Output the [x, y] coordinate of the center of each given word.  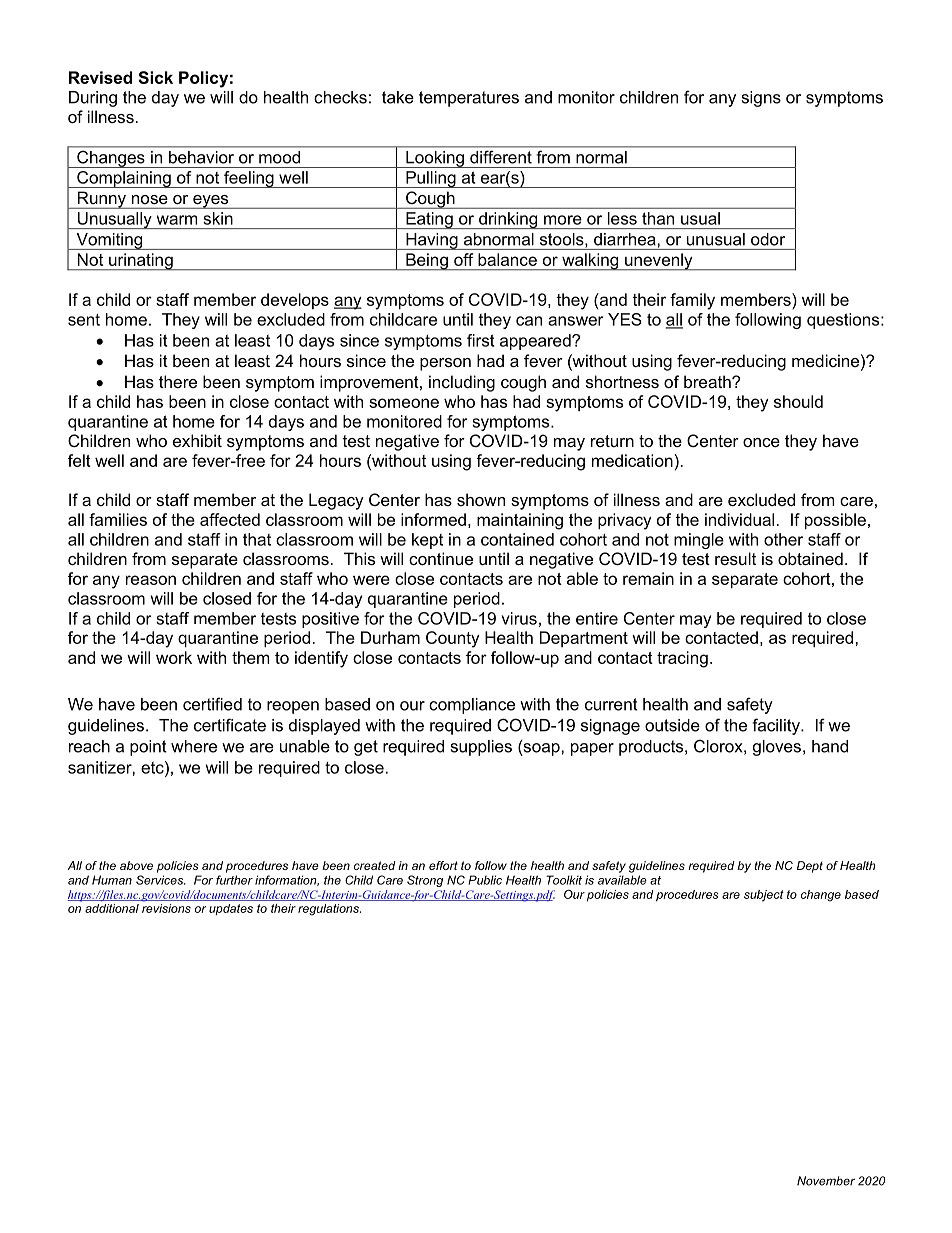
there [178, 381]
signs [761, 99]
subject [764, 896]
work [174, 657]
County [453, 639]
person [445, 364]
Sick [155, 77]
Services [161, 880]
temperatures [469, 99]
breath [708, 381]
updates [231, 909]
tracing [682, 659]
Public [485, 880]
